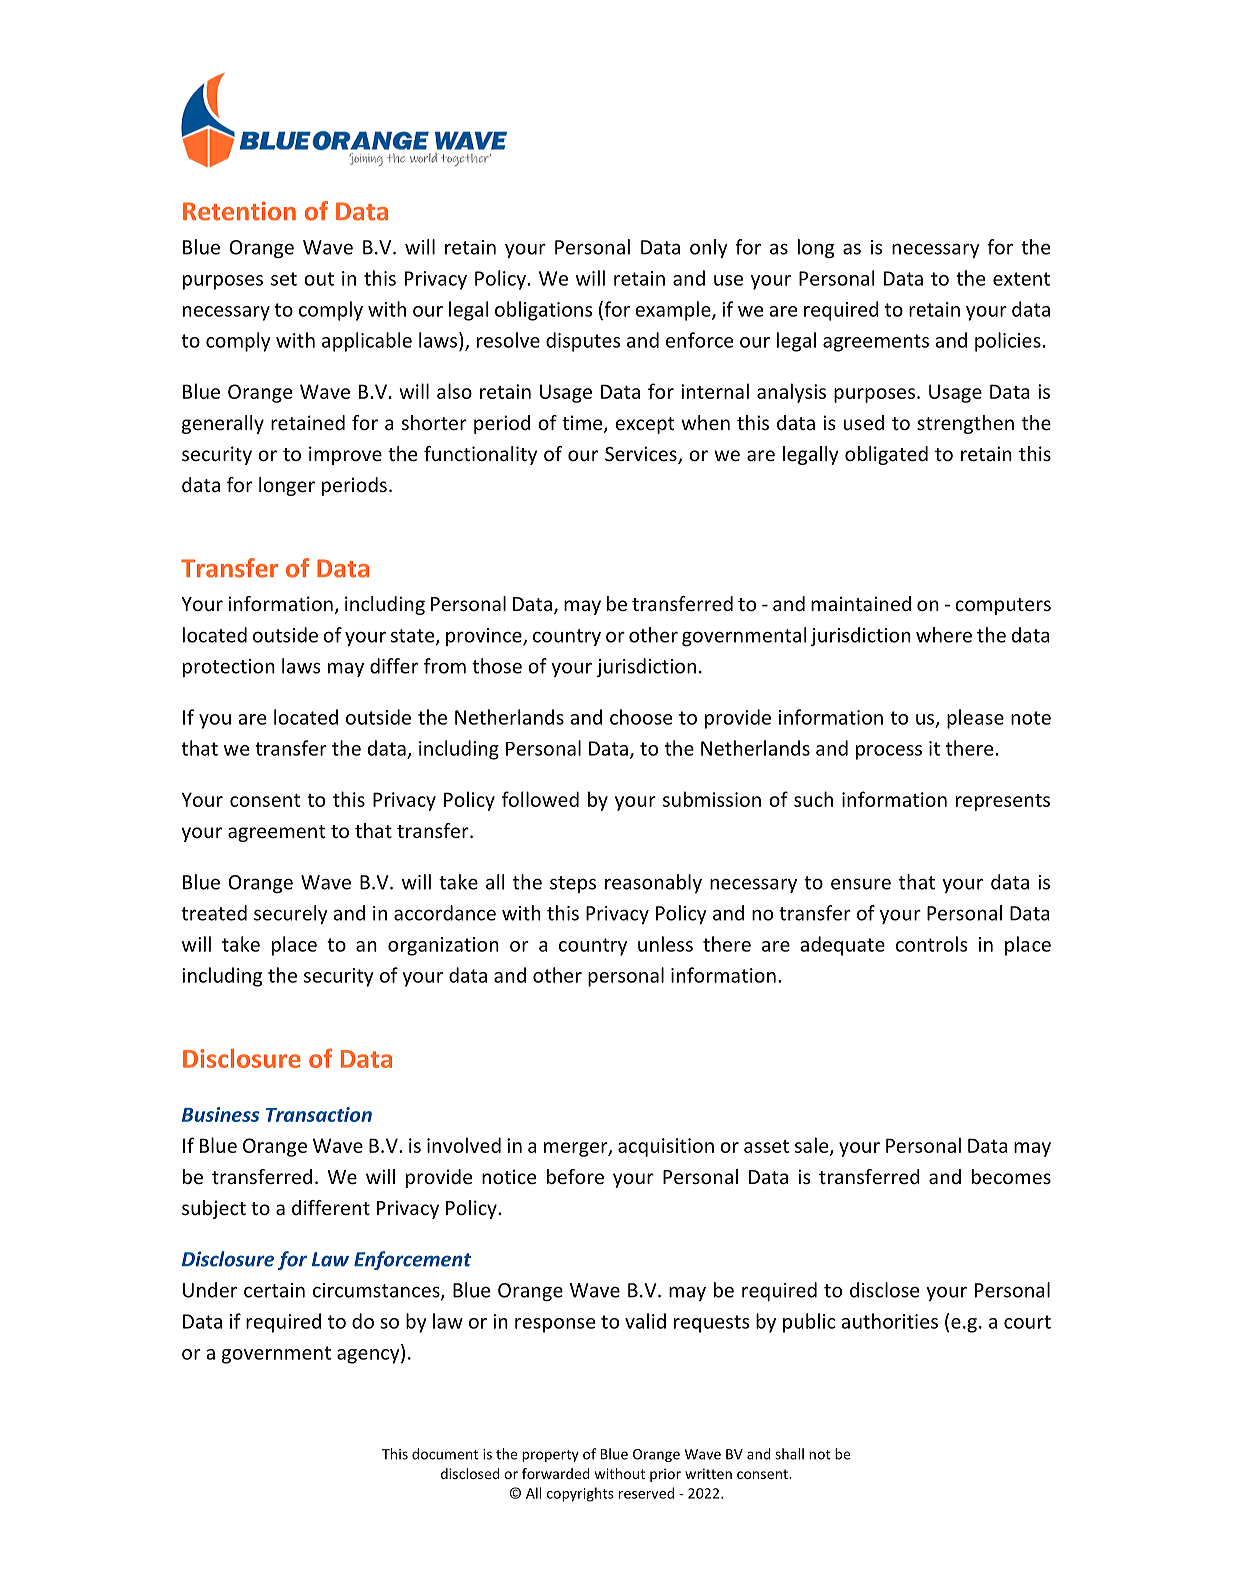  I want to click on Retention, so click(239, 211).
